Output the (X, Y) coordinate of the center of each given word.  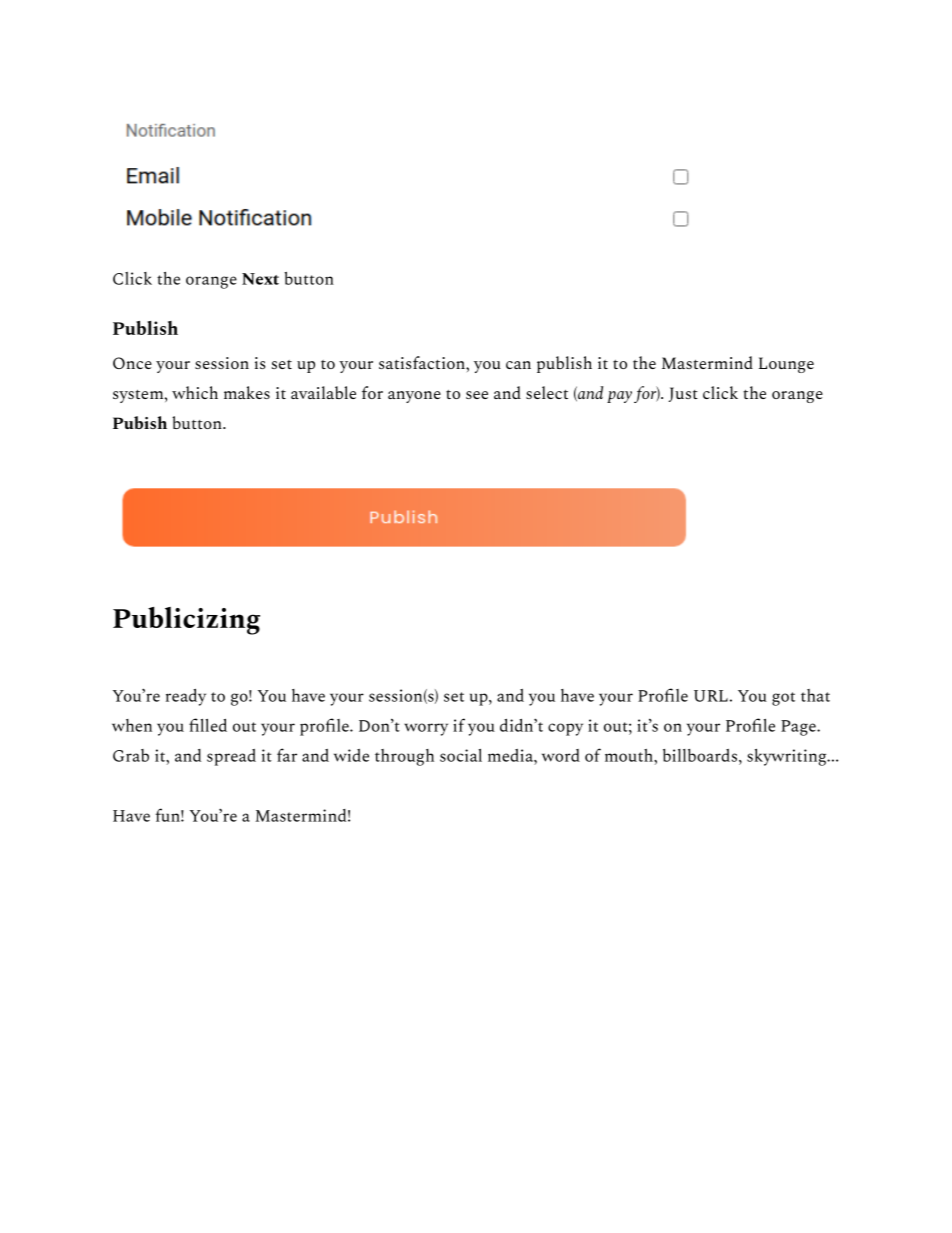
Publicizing (186, 621)
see (477, 395)
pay (619, 397)
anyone (414, 397)
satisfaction (423, 362)
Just (683, 394)
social (461, 755)
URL (711, 696)
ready (186, 697)
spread (231, 757)
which (195, 392)
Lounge (786, 365)
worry (426, 729)
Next (260, 279)
